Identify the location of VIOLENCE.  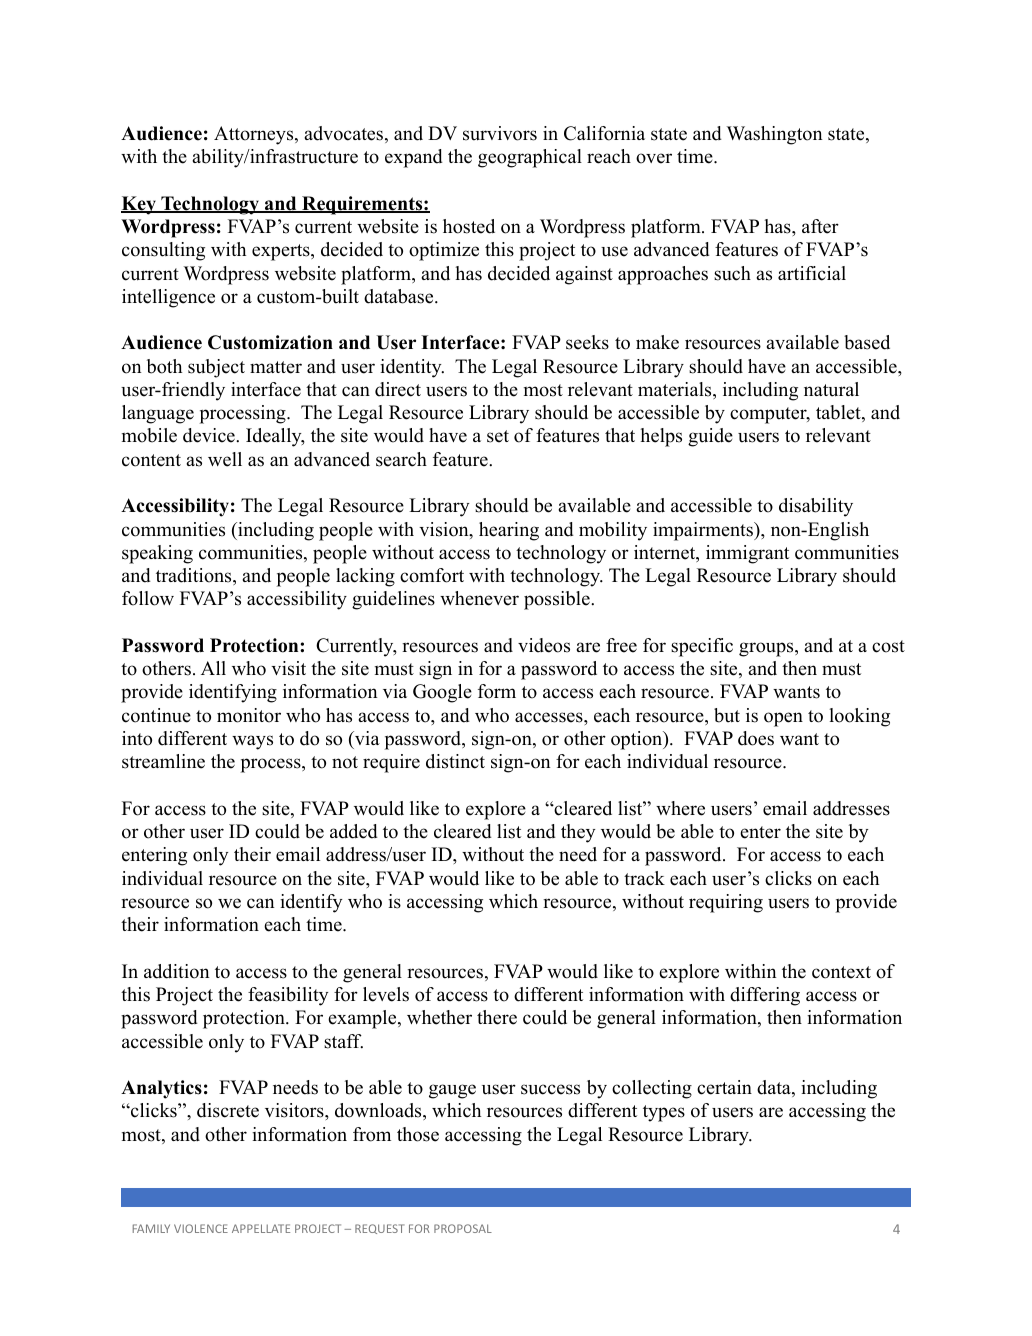
(201, 1228).
